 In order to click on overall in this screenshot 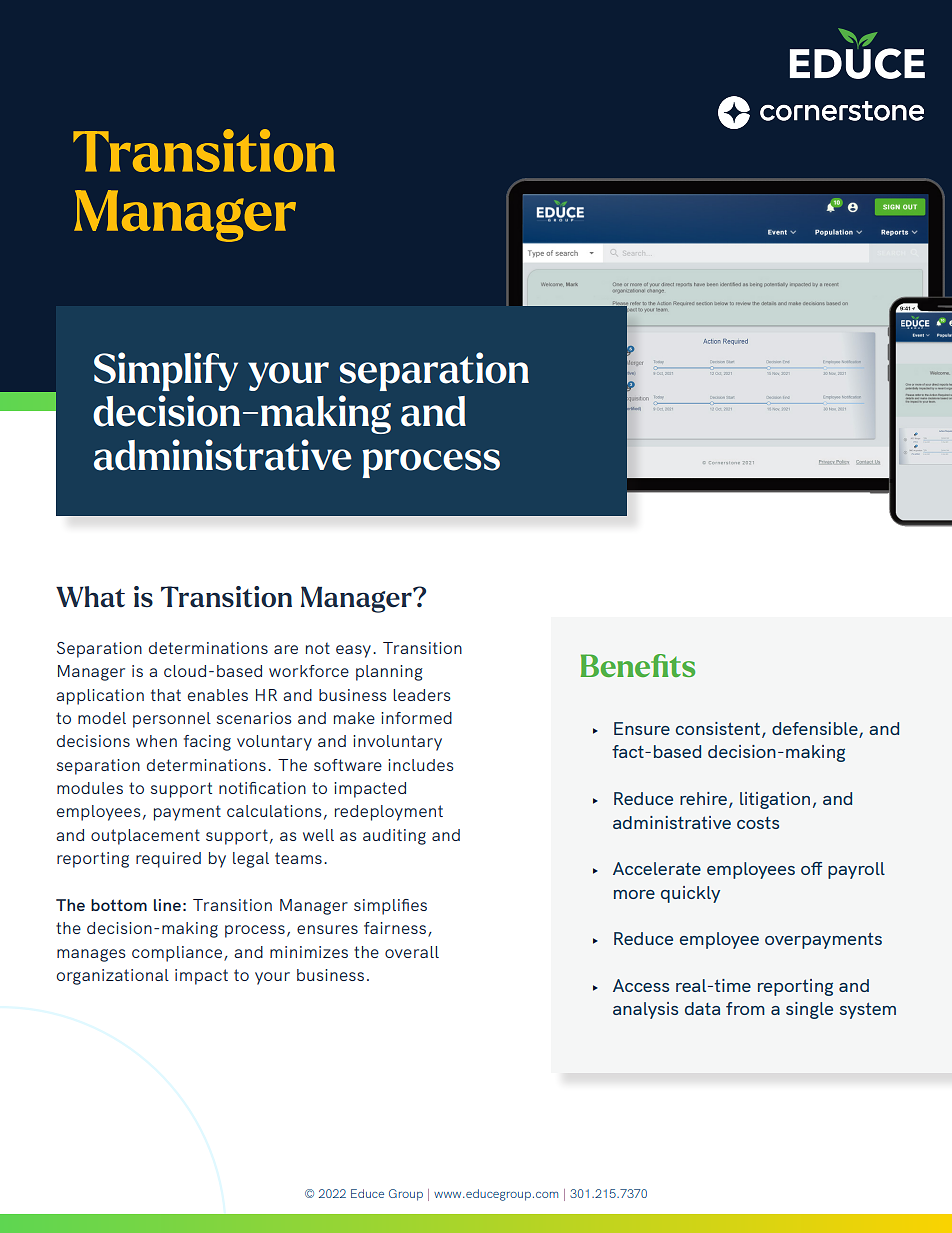, I will do `click(412, 952)`.
